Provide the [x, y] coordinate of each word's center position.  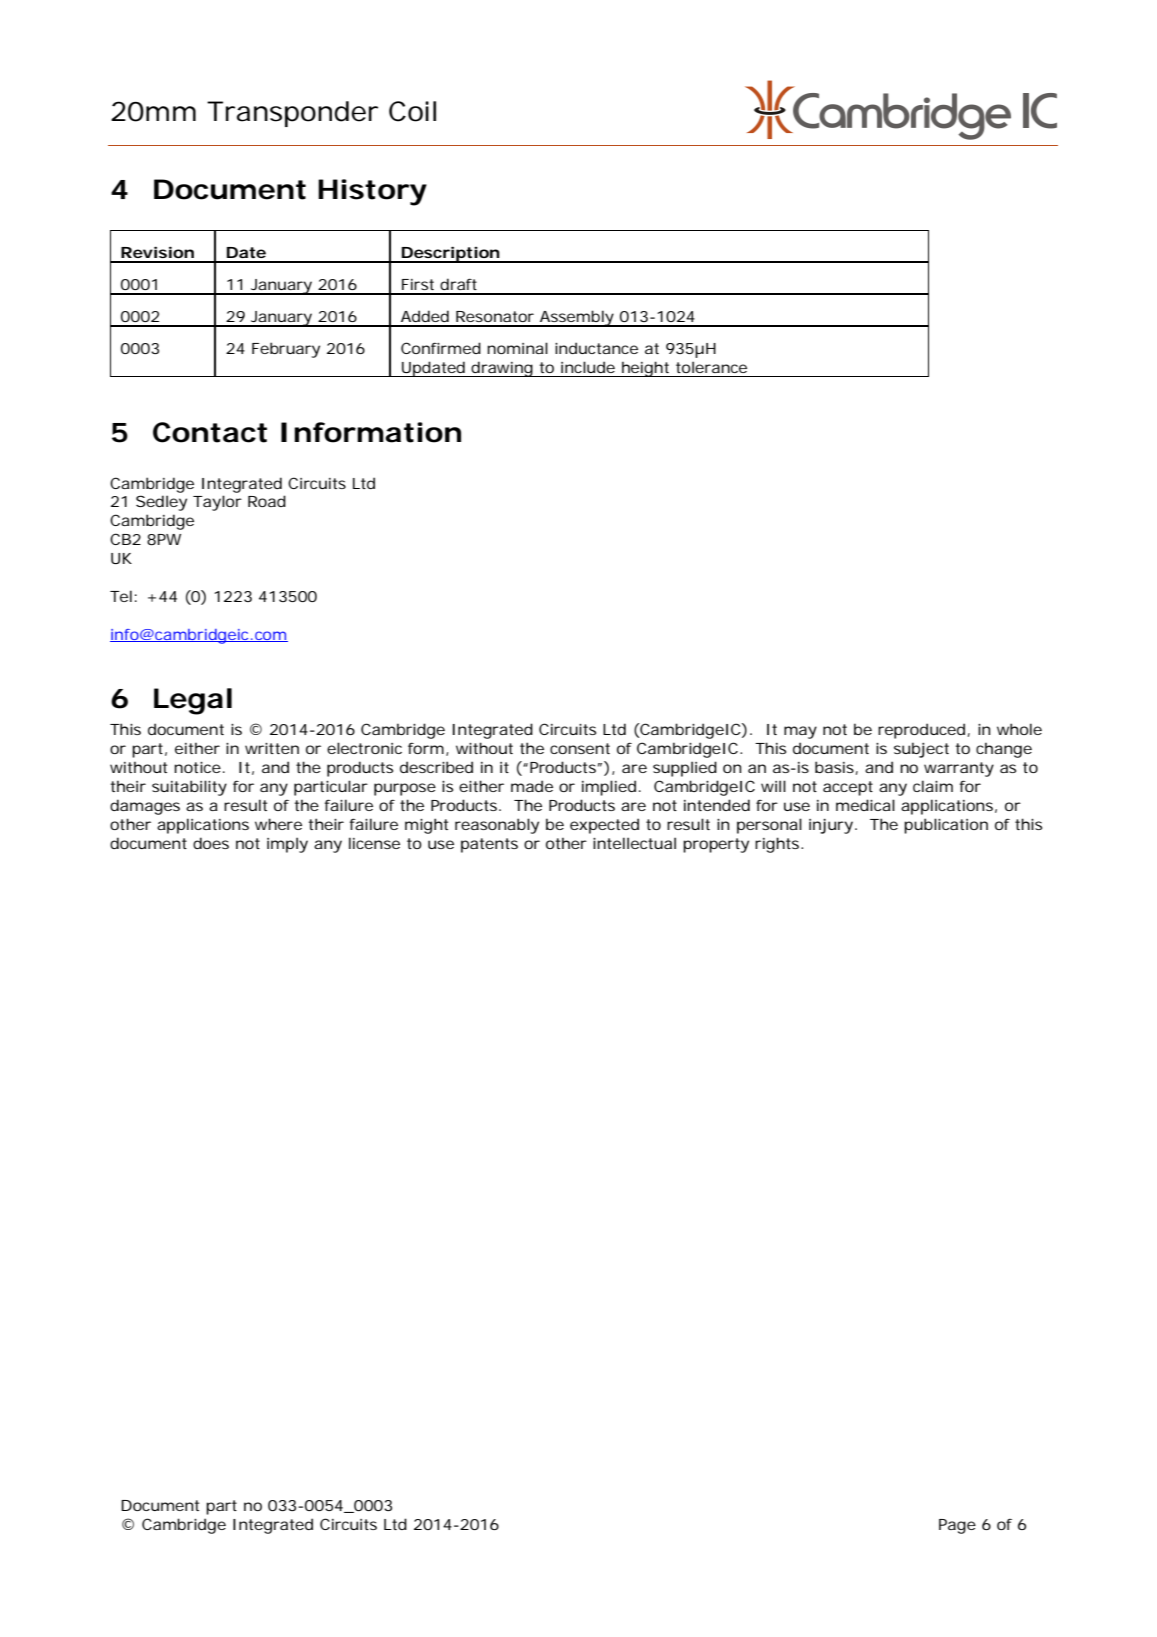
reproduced [921, 731]
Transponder [292, 114]
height [646, 369]
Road [267, 501]
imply [287, 845]
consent [580, 748]
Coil [412, 111]
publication [946, 826]
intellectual [634, 843]
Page [957, 1526]
